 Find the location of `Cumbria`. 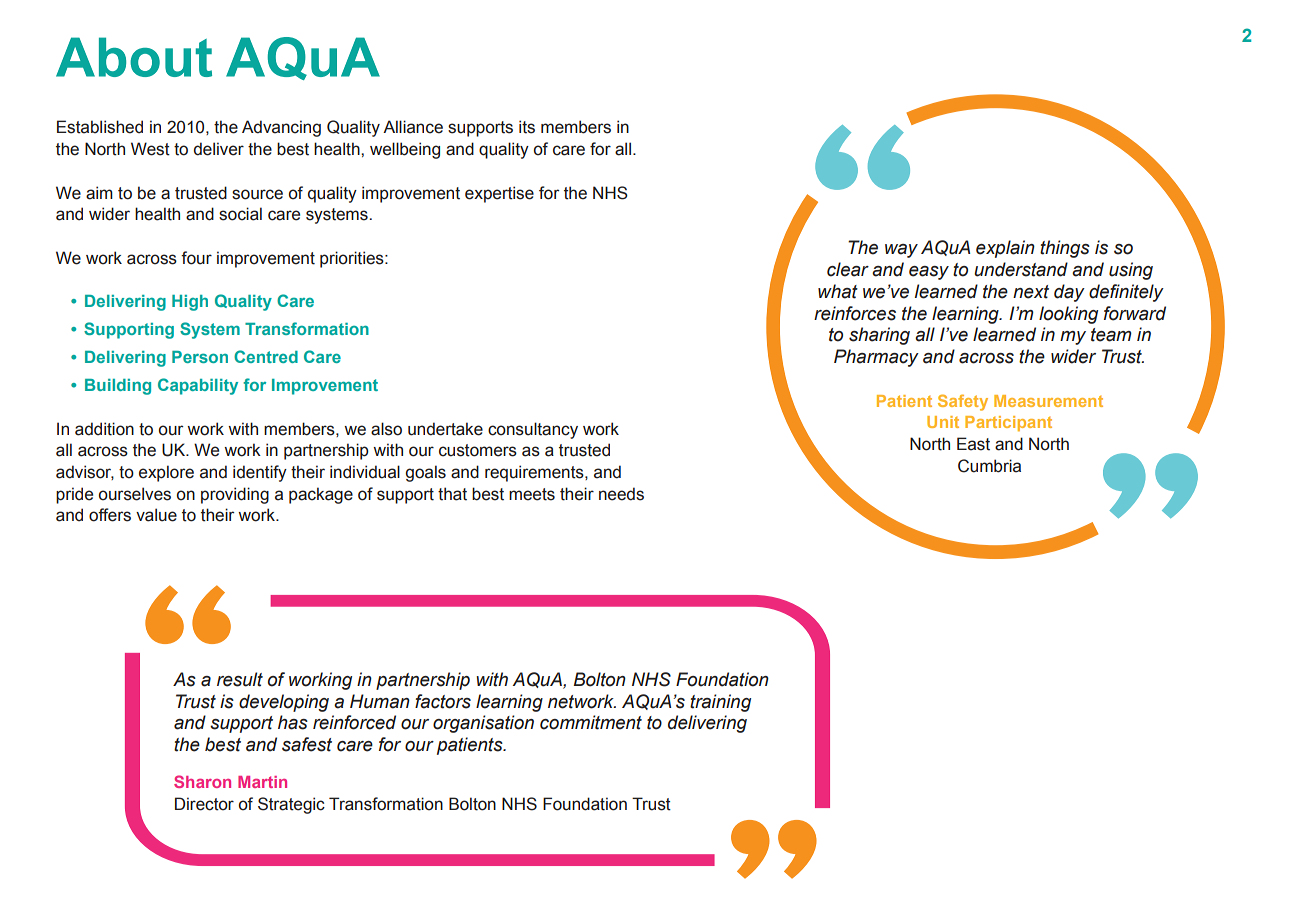

Cumbria is located at coordinates (989, 466).
